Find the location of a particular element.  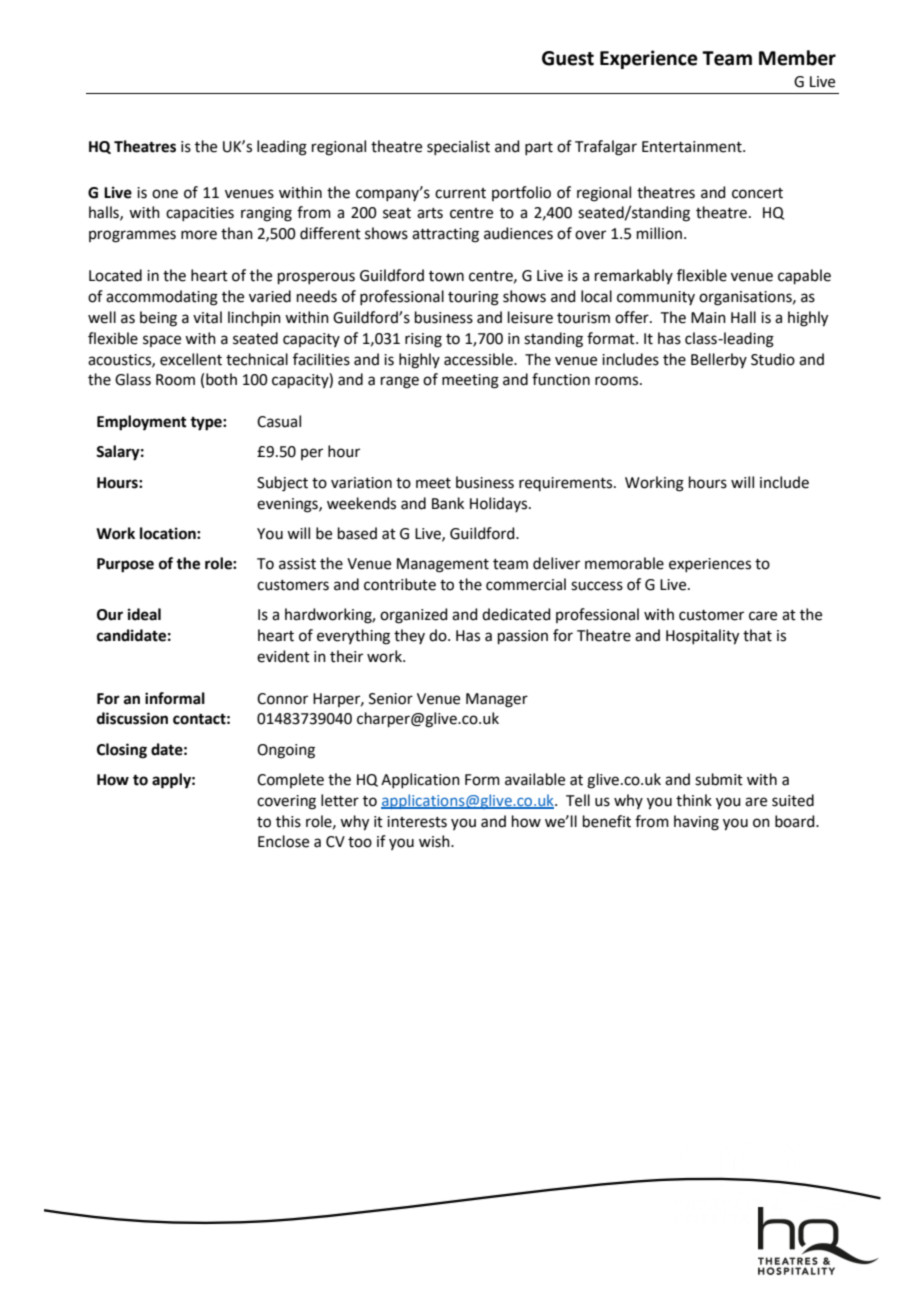

Hospitality is located at coordinates (702, 637).
